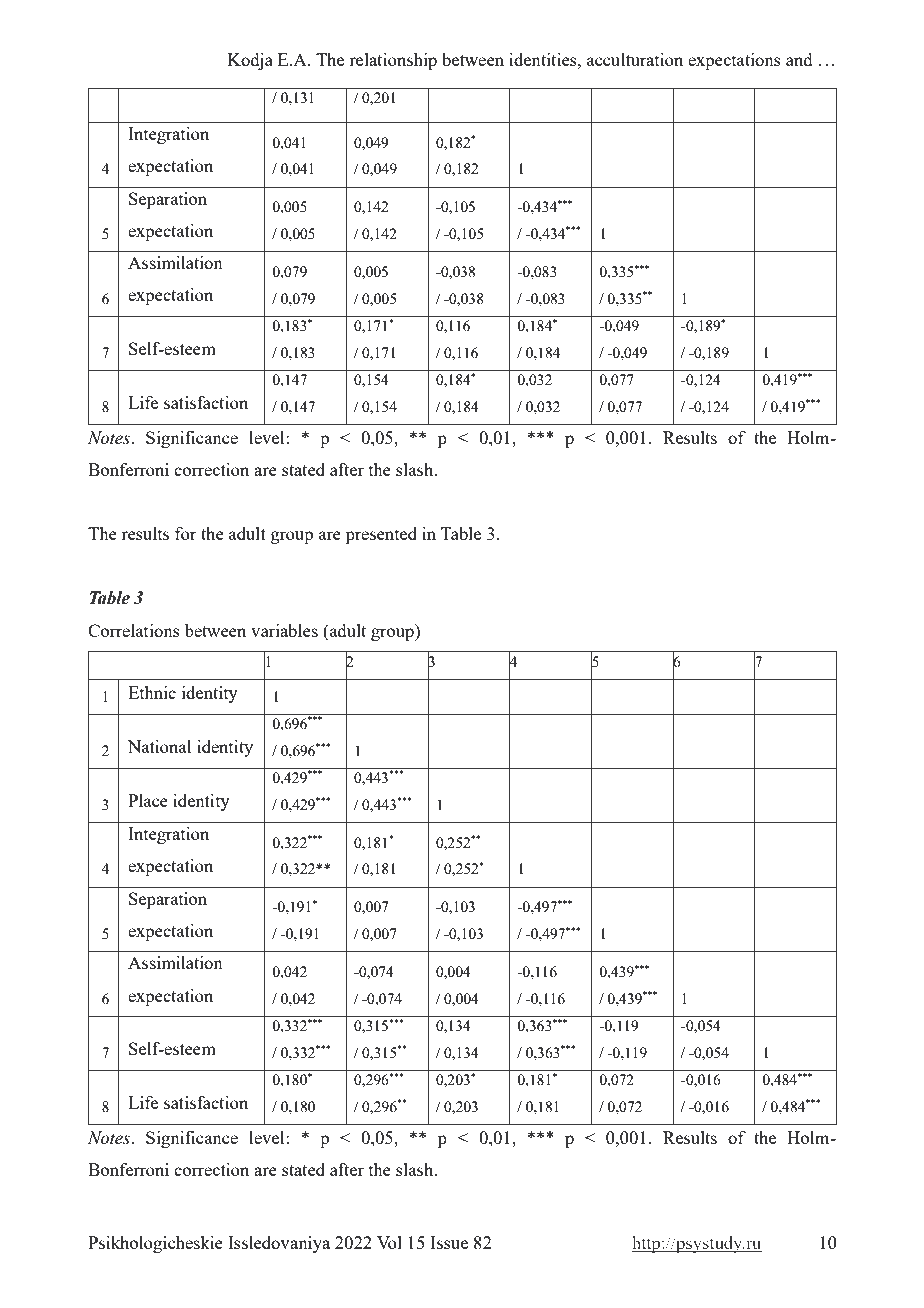 This document has height=1308, width=924. Describe the element at coordinates (635, 59) in the document. I see `acculturation` at that location.
